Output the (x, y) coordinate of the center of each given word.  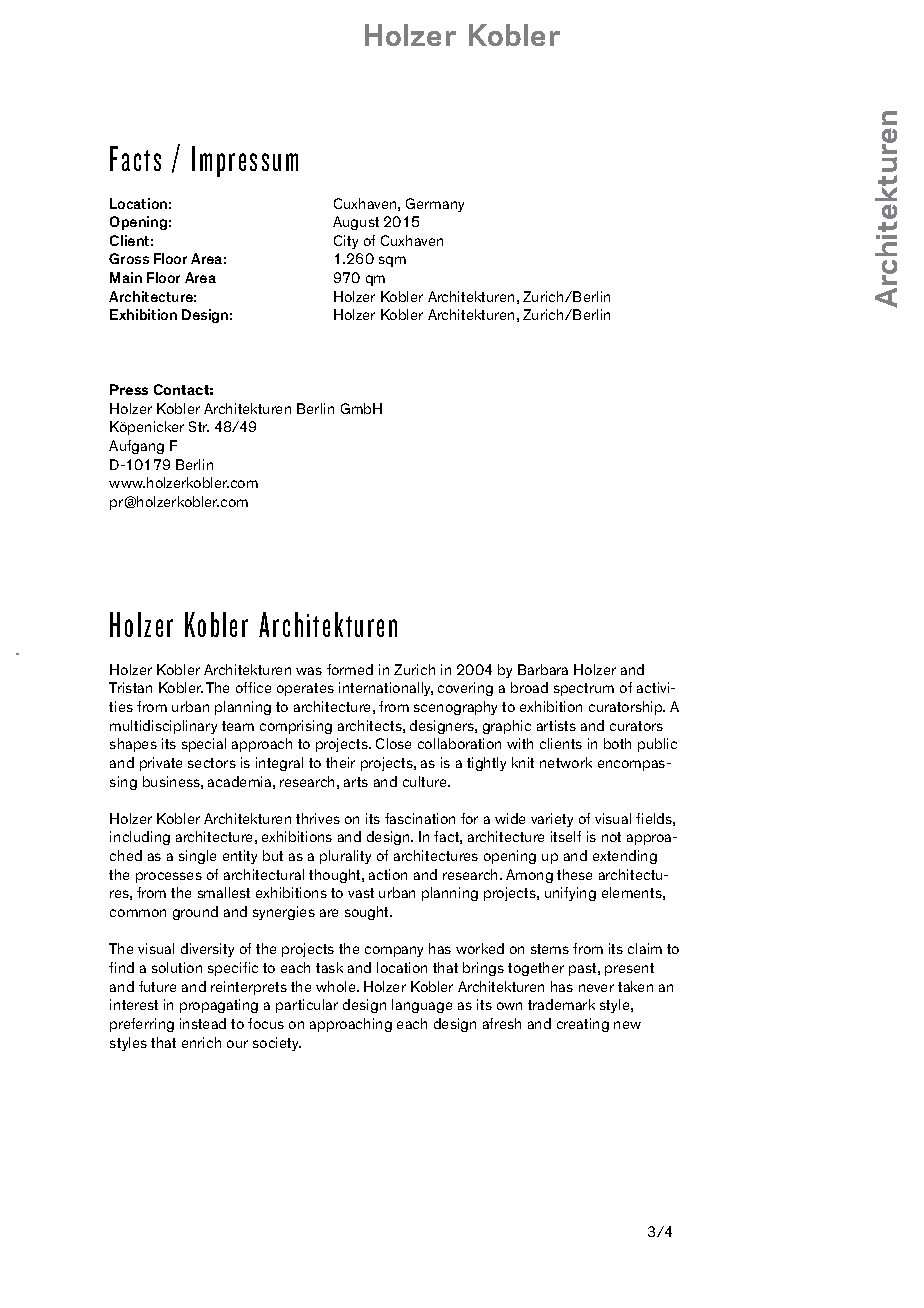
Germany (435, 205)
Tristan (130, 687)
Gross (129, 258)
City (346, 242)
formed (350, 669)
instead (203, 1023)
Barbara (543, 669)
